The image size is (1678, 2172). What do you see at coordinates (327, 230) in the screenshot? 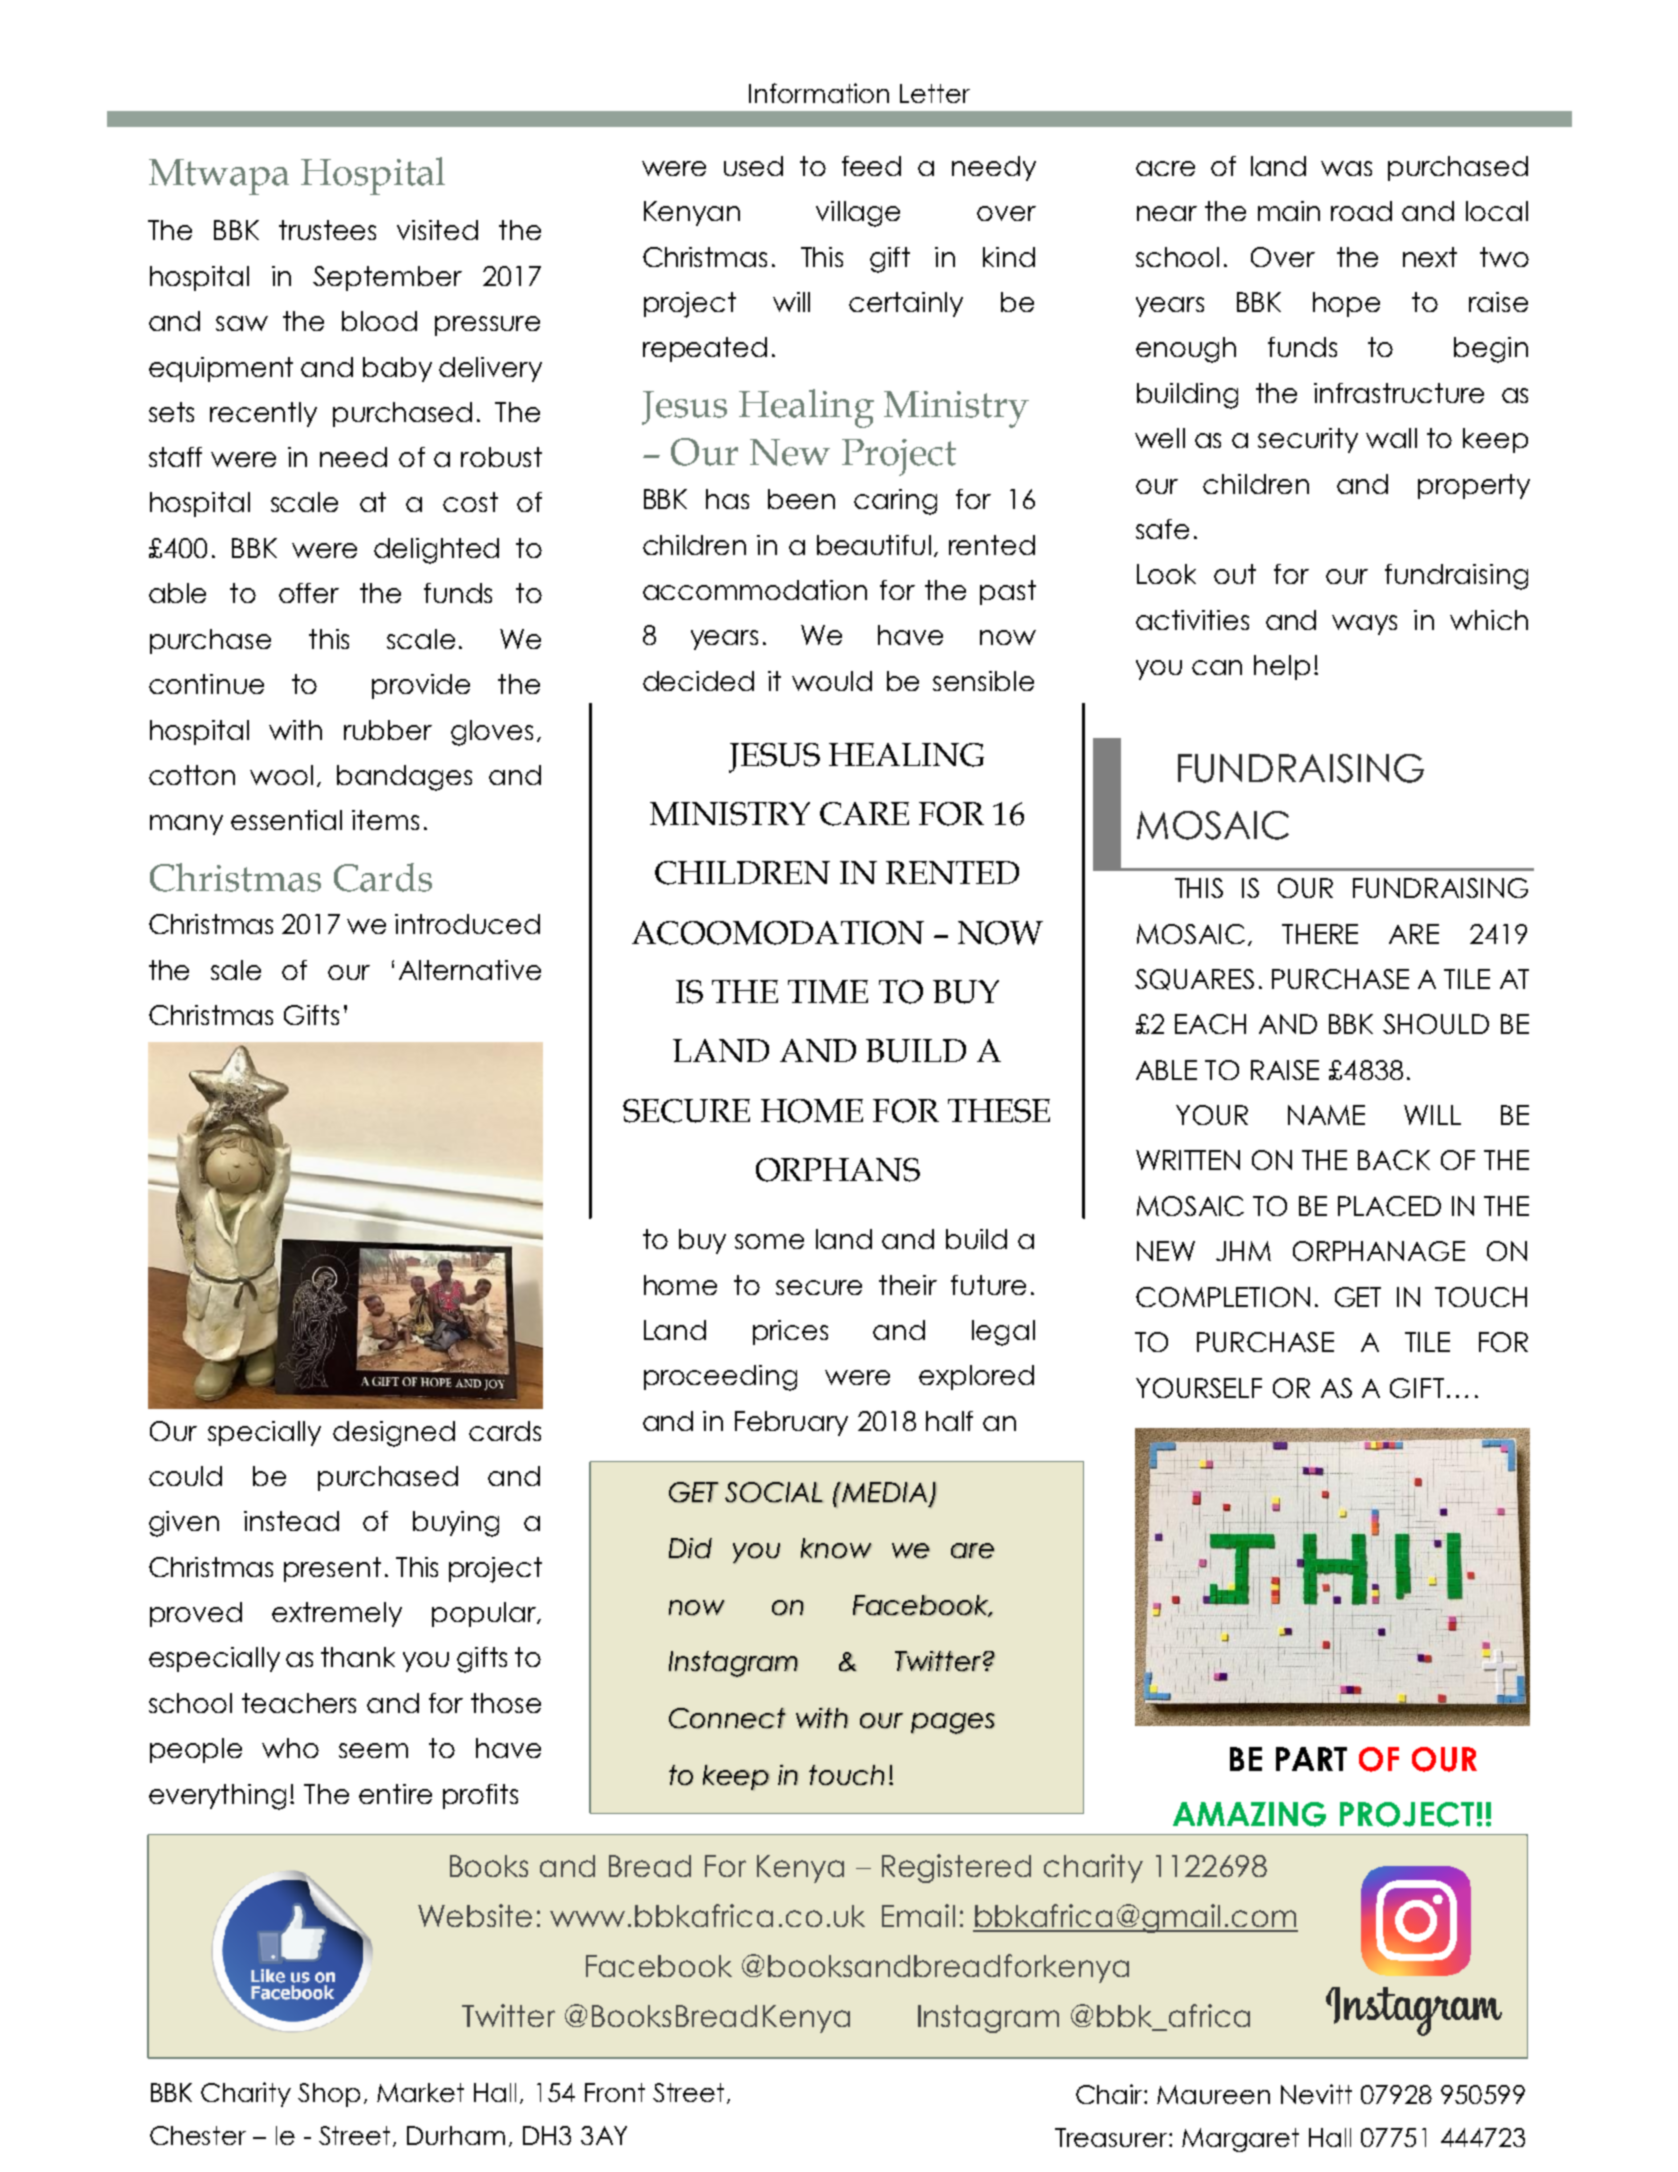
I see `trustees` at bounding box center [327, 230].
